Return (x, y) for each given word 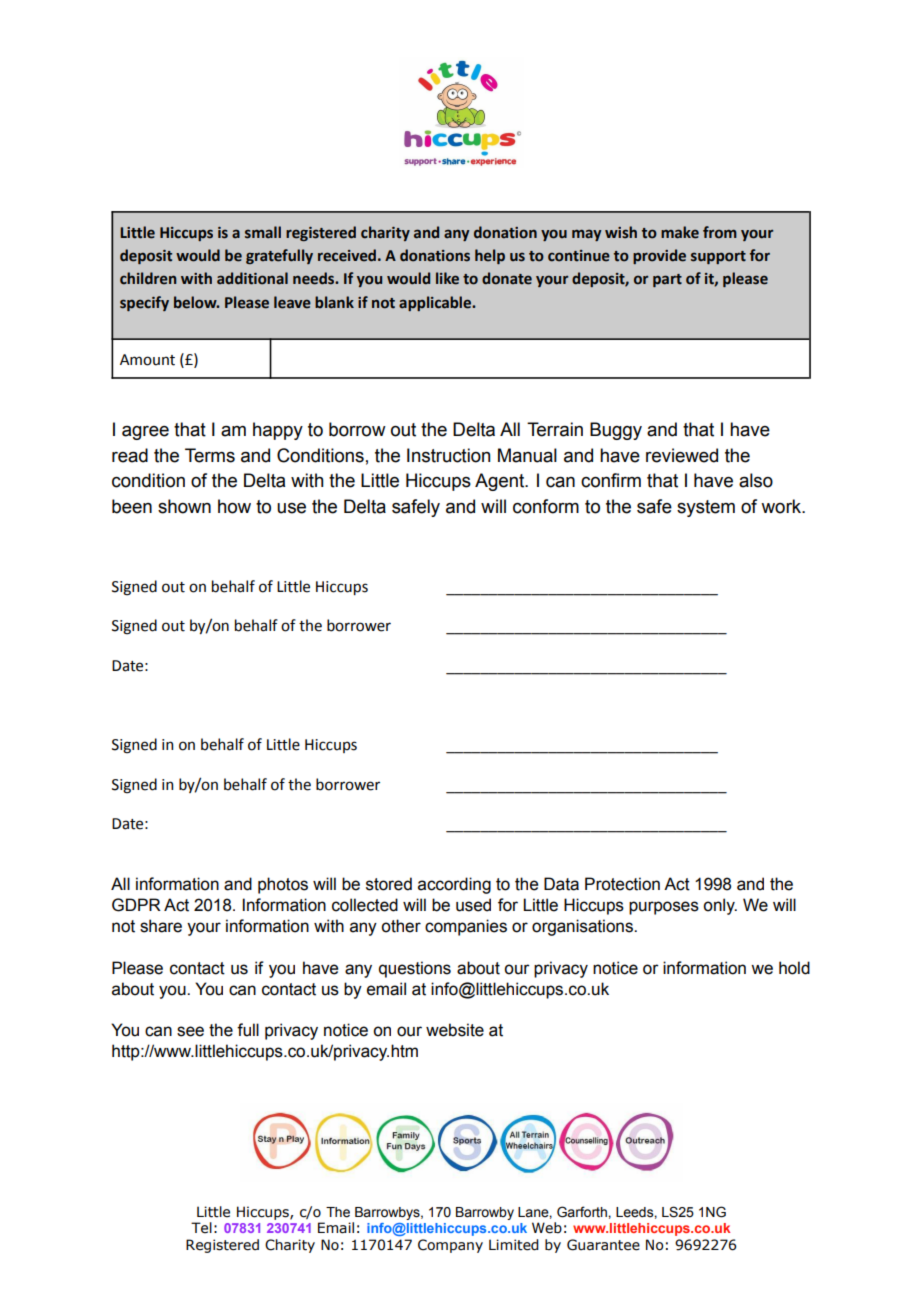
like (447, 278)
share (161, 926)
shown (184, 506)
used (473, 905)
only (720, 906)
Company (450, 1246)
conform (546, 506)
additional (252, 278)
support (718, 257)
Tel (201, 1228)
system (706, 508)
